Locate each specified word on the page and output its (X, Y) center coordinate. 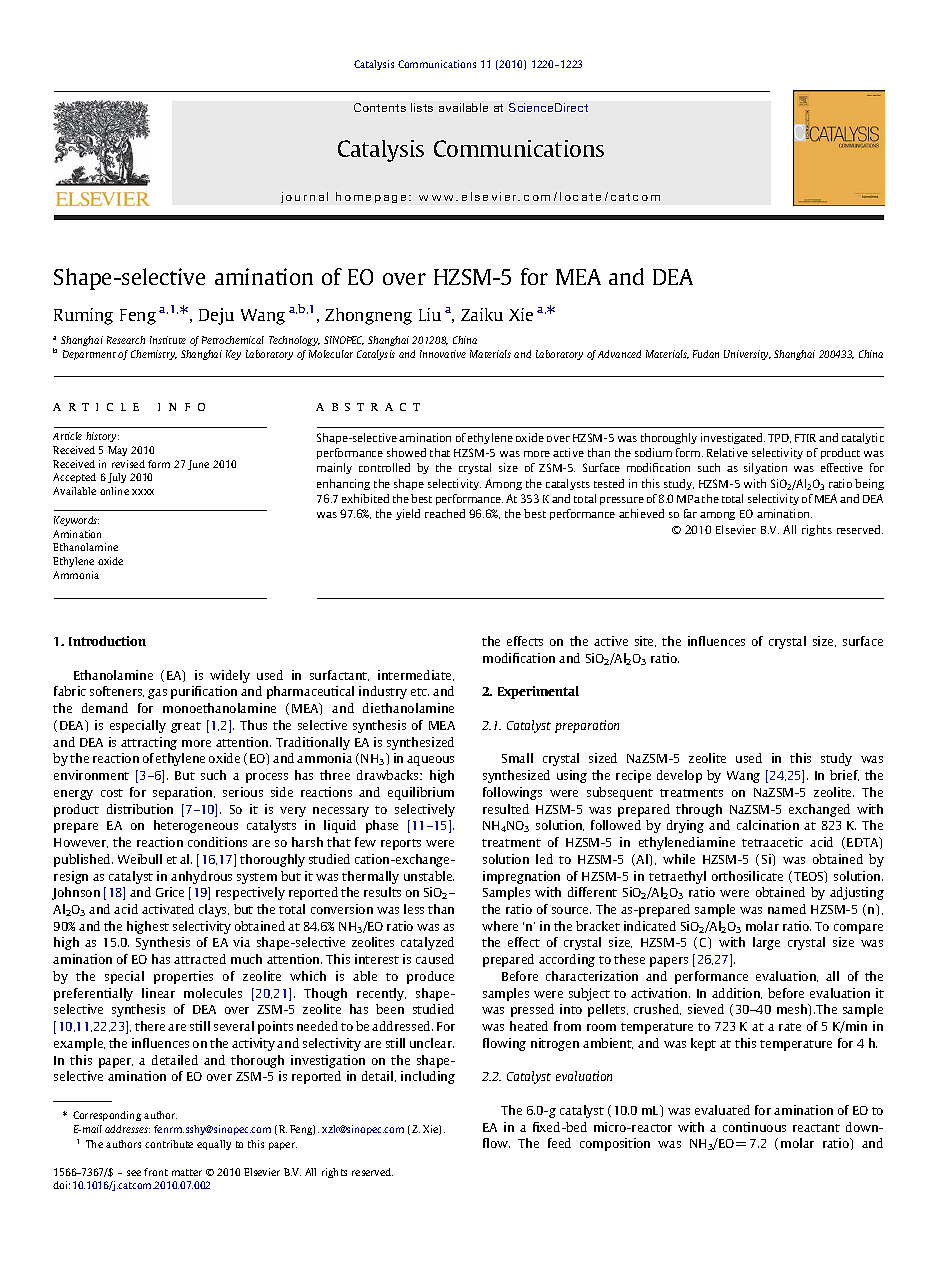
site (645, 641)
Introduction (107, 641)
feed (559, 1143)
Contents (380, 107)
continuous (754, 1127)
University (747, 355)
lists (422, 107)
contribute (169, 1144)
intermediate (416, 675)
